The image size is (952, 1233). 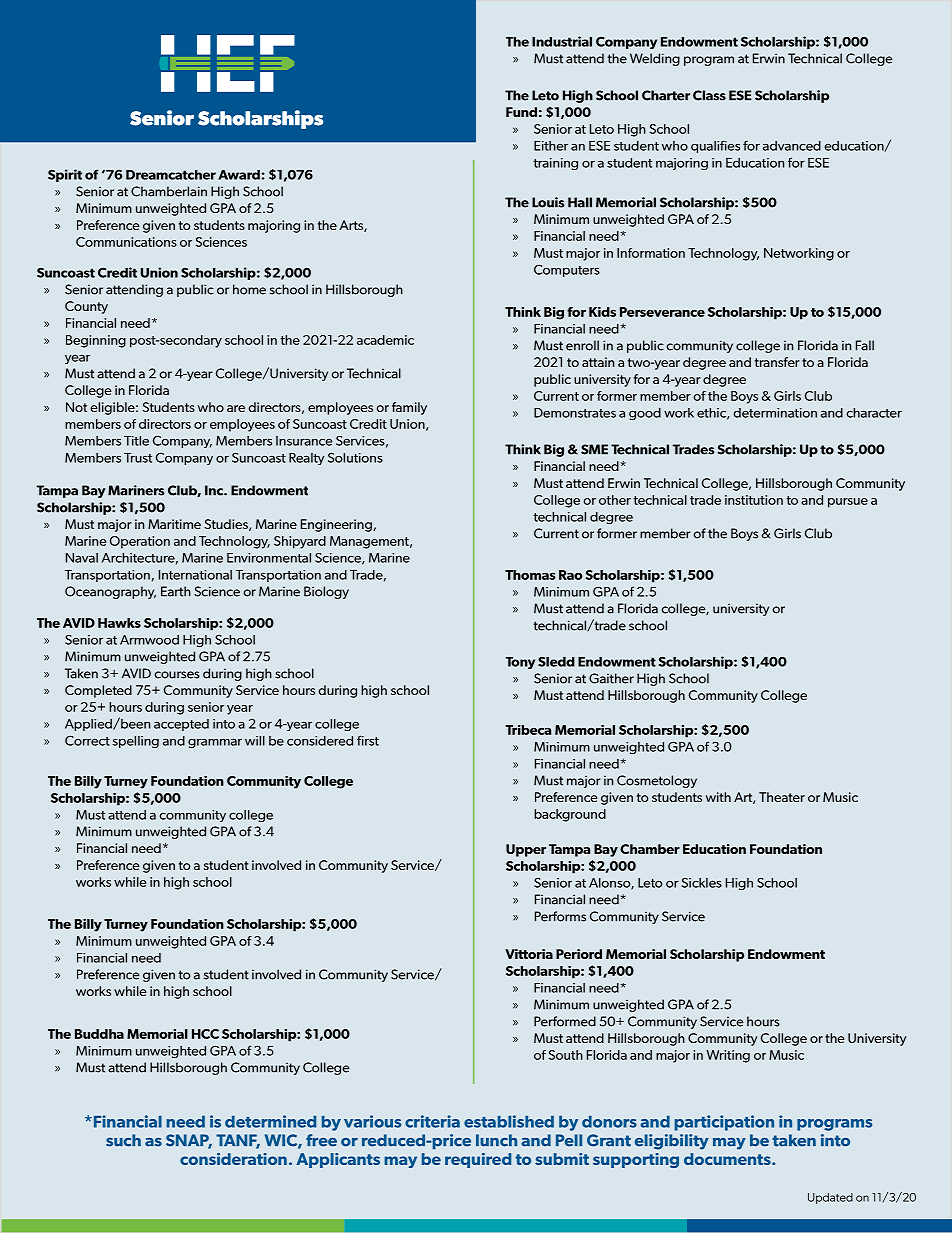 What do you see at coordinates (215, 743) in the document?
I see `grammar` at bounding box center [215, 743].
